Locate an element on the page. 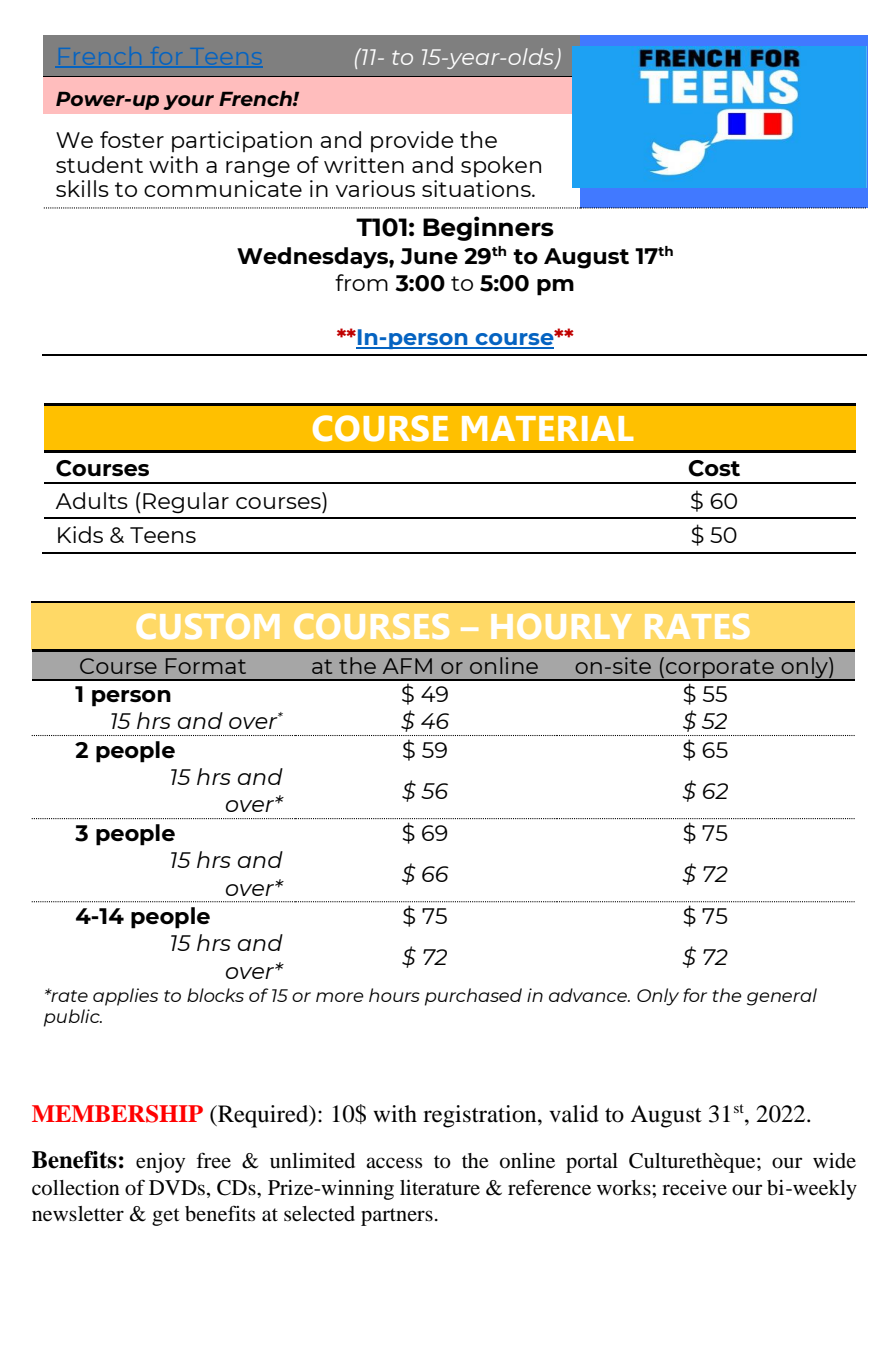  spoken is located at coordinates (501, 166).
